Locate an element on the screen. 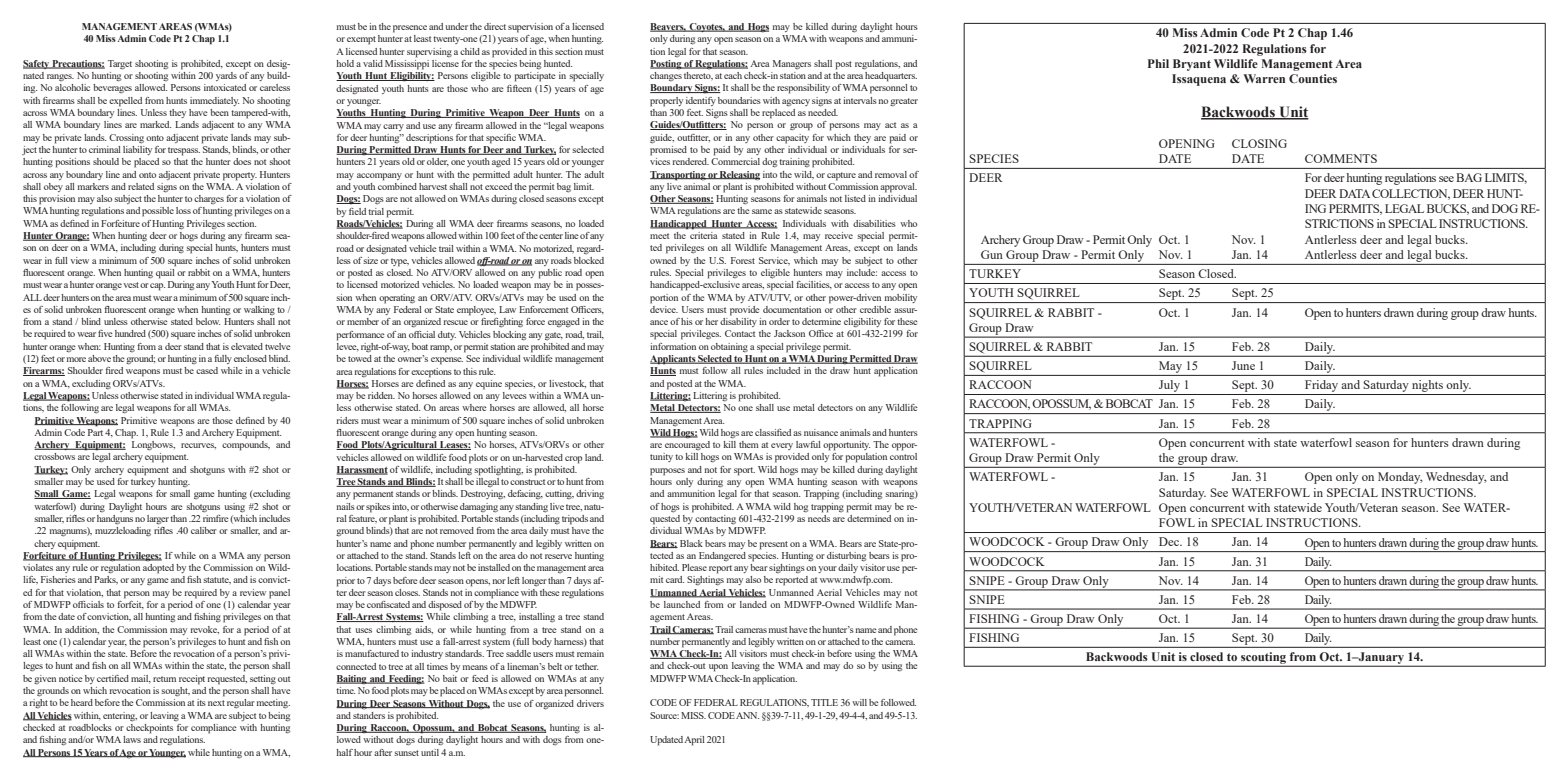  loss is located at coordinates (183, 210).
